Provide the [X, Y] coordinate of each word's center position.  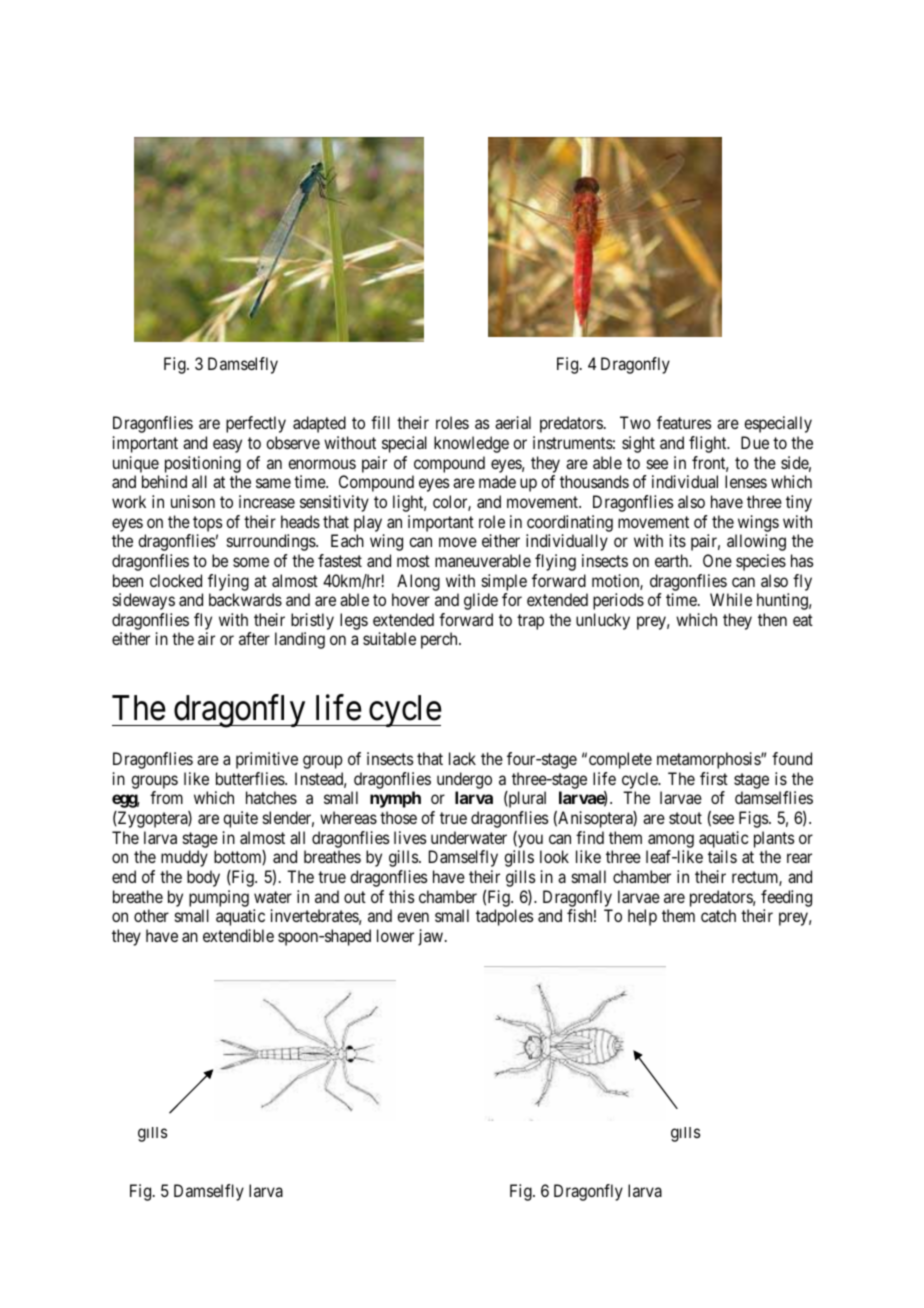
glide [481, 601]
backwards [245, 599]
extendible [238, 935]
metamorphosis [709, 760]
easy [227, 446]
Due [755, 442]
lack [462, 758]
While [731, 599]
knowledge [471, 444]
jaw [432, 937]
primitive [267, 760]
